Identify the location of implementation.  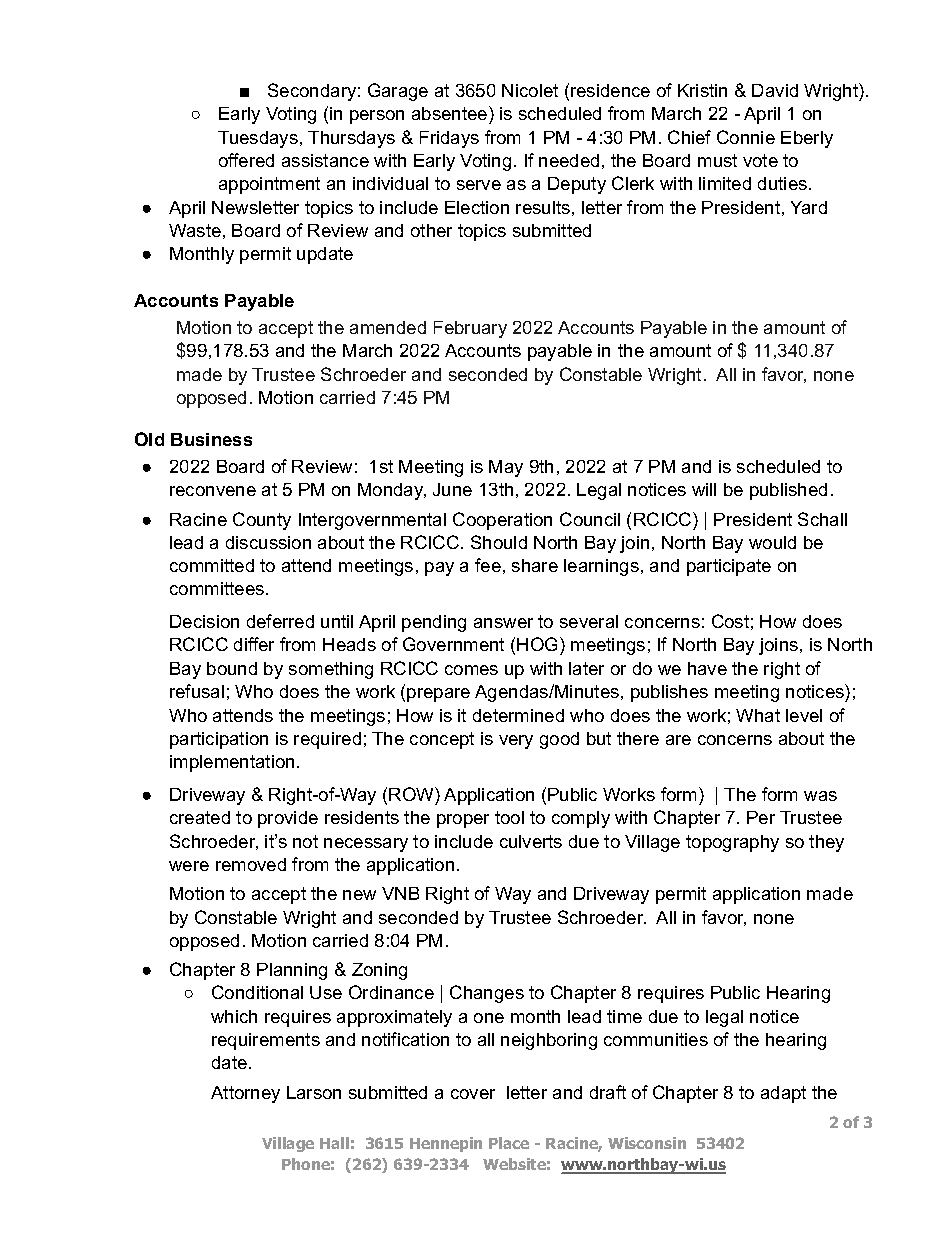
(232, 763).
